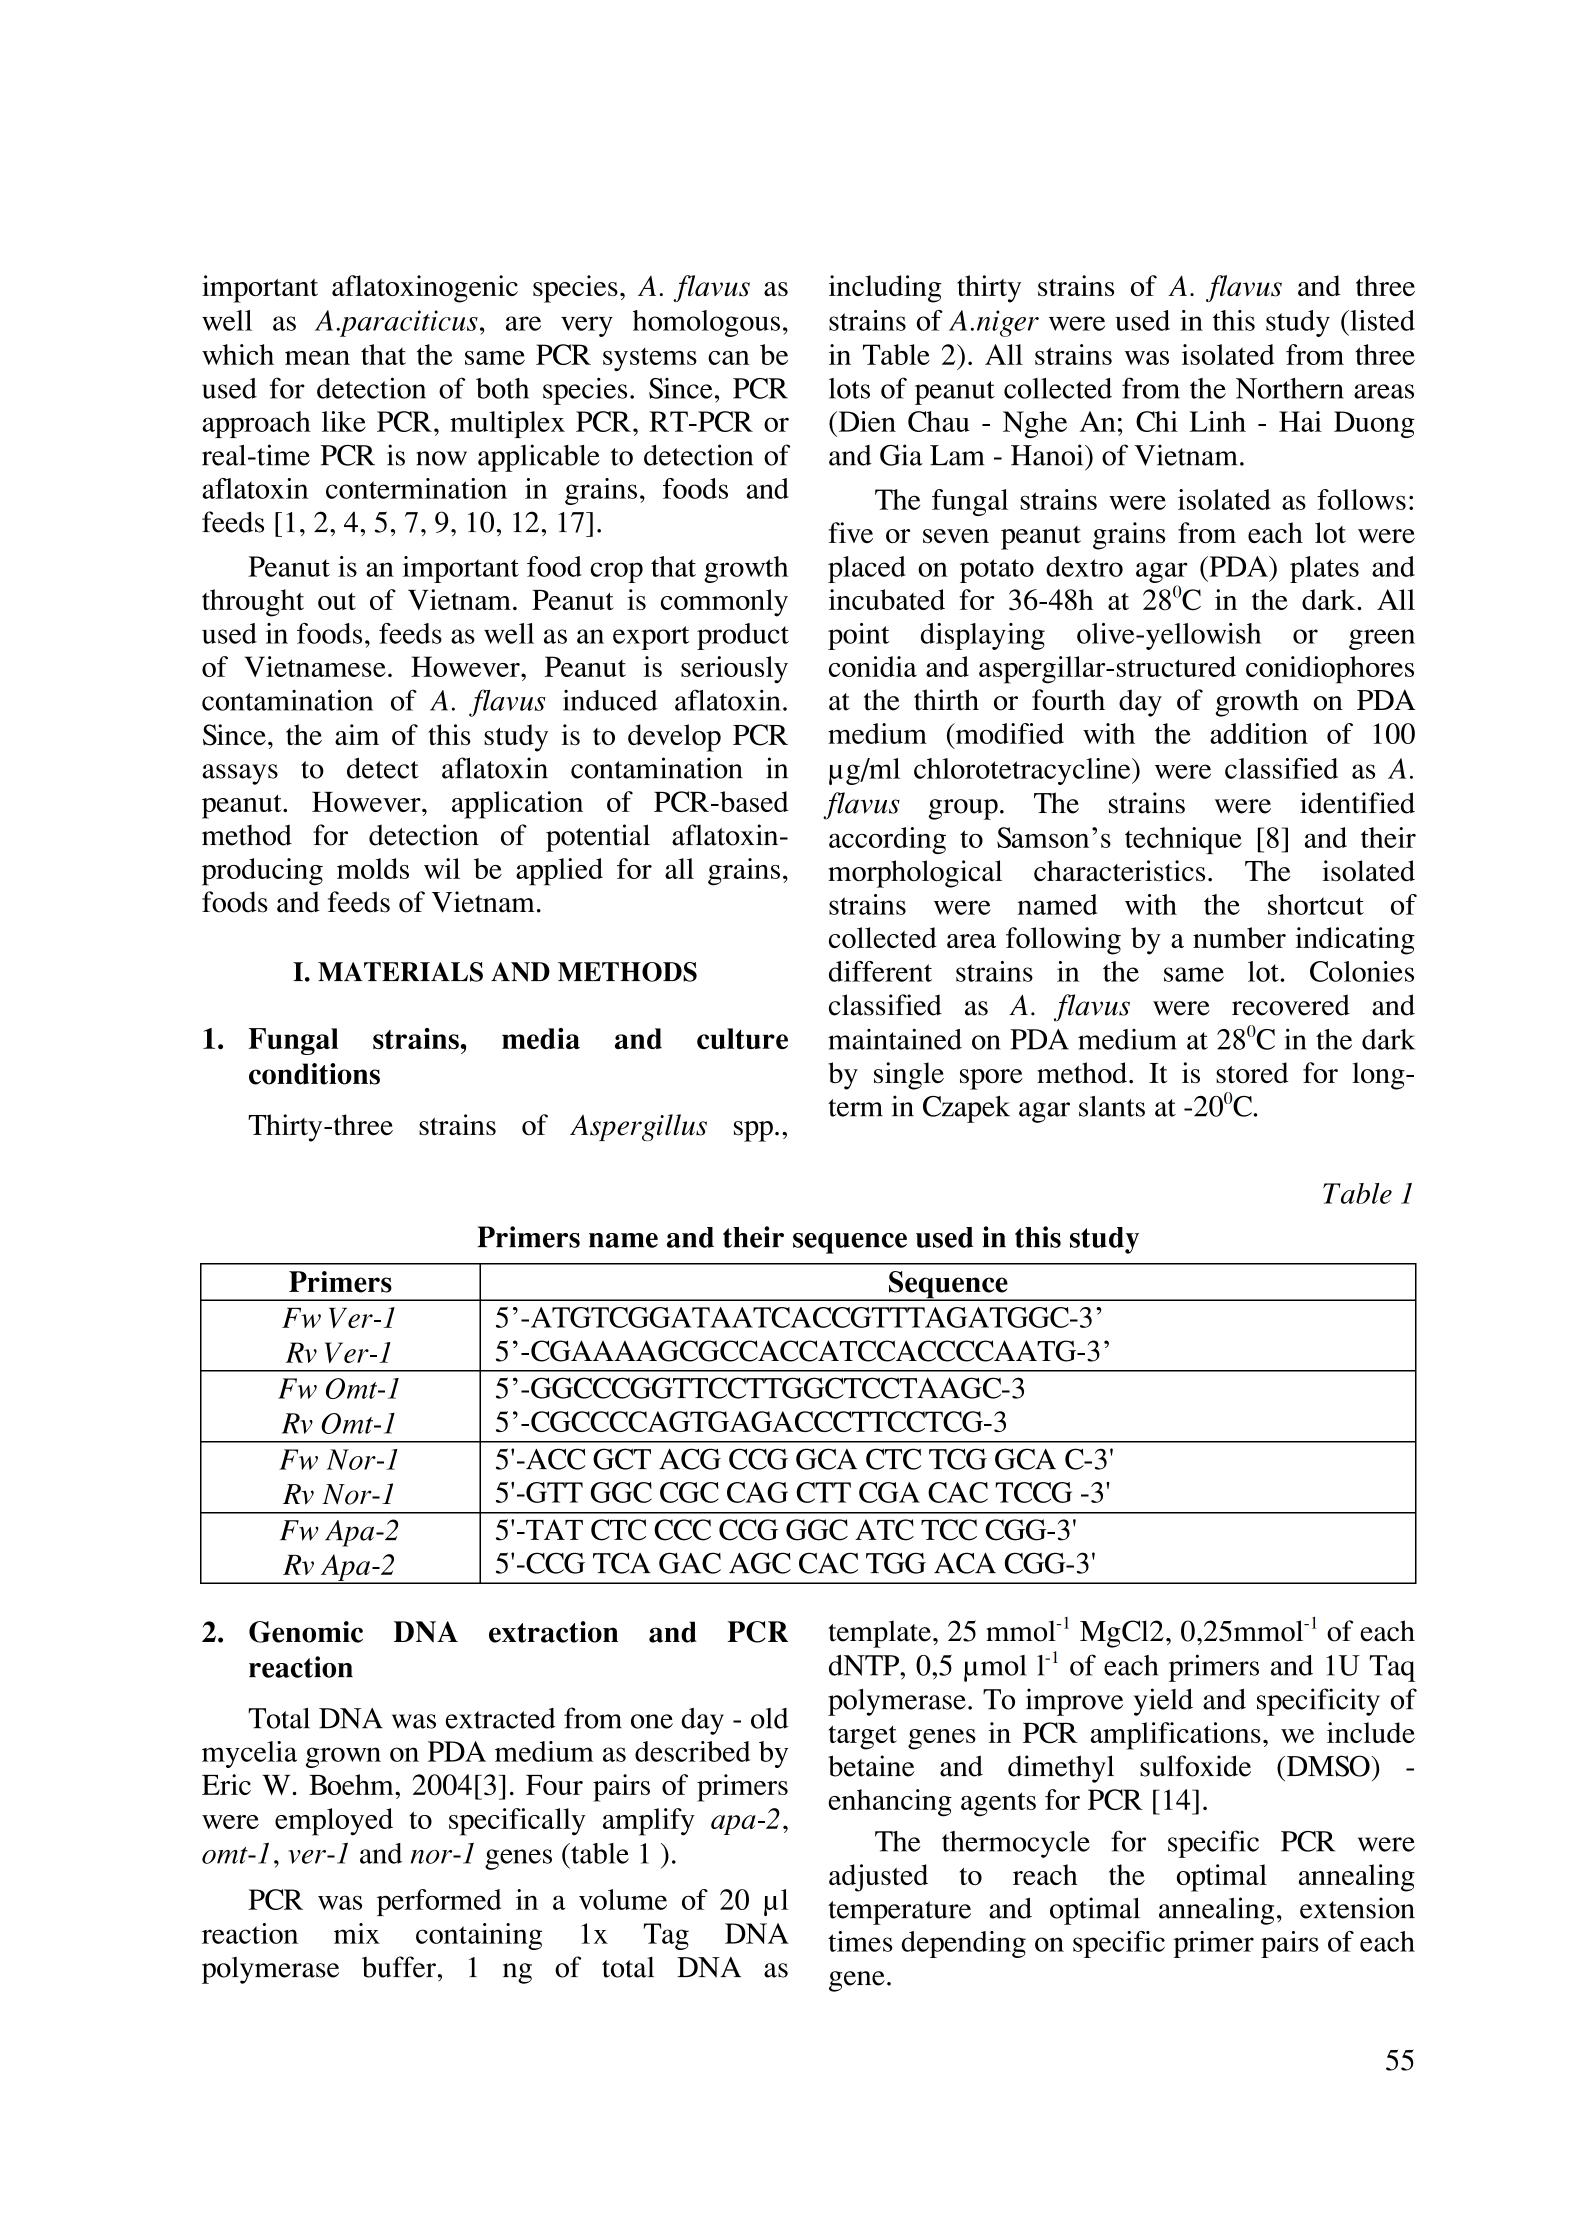 This screenshot has width=1572, height=2225. I want to click on mean, so click(317, 358).
